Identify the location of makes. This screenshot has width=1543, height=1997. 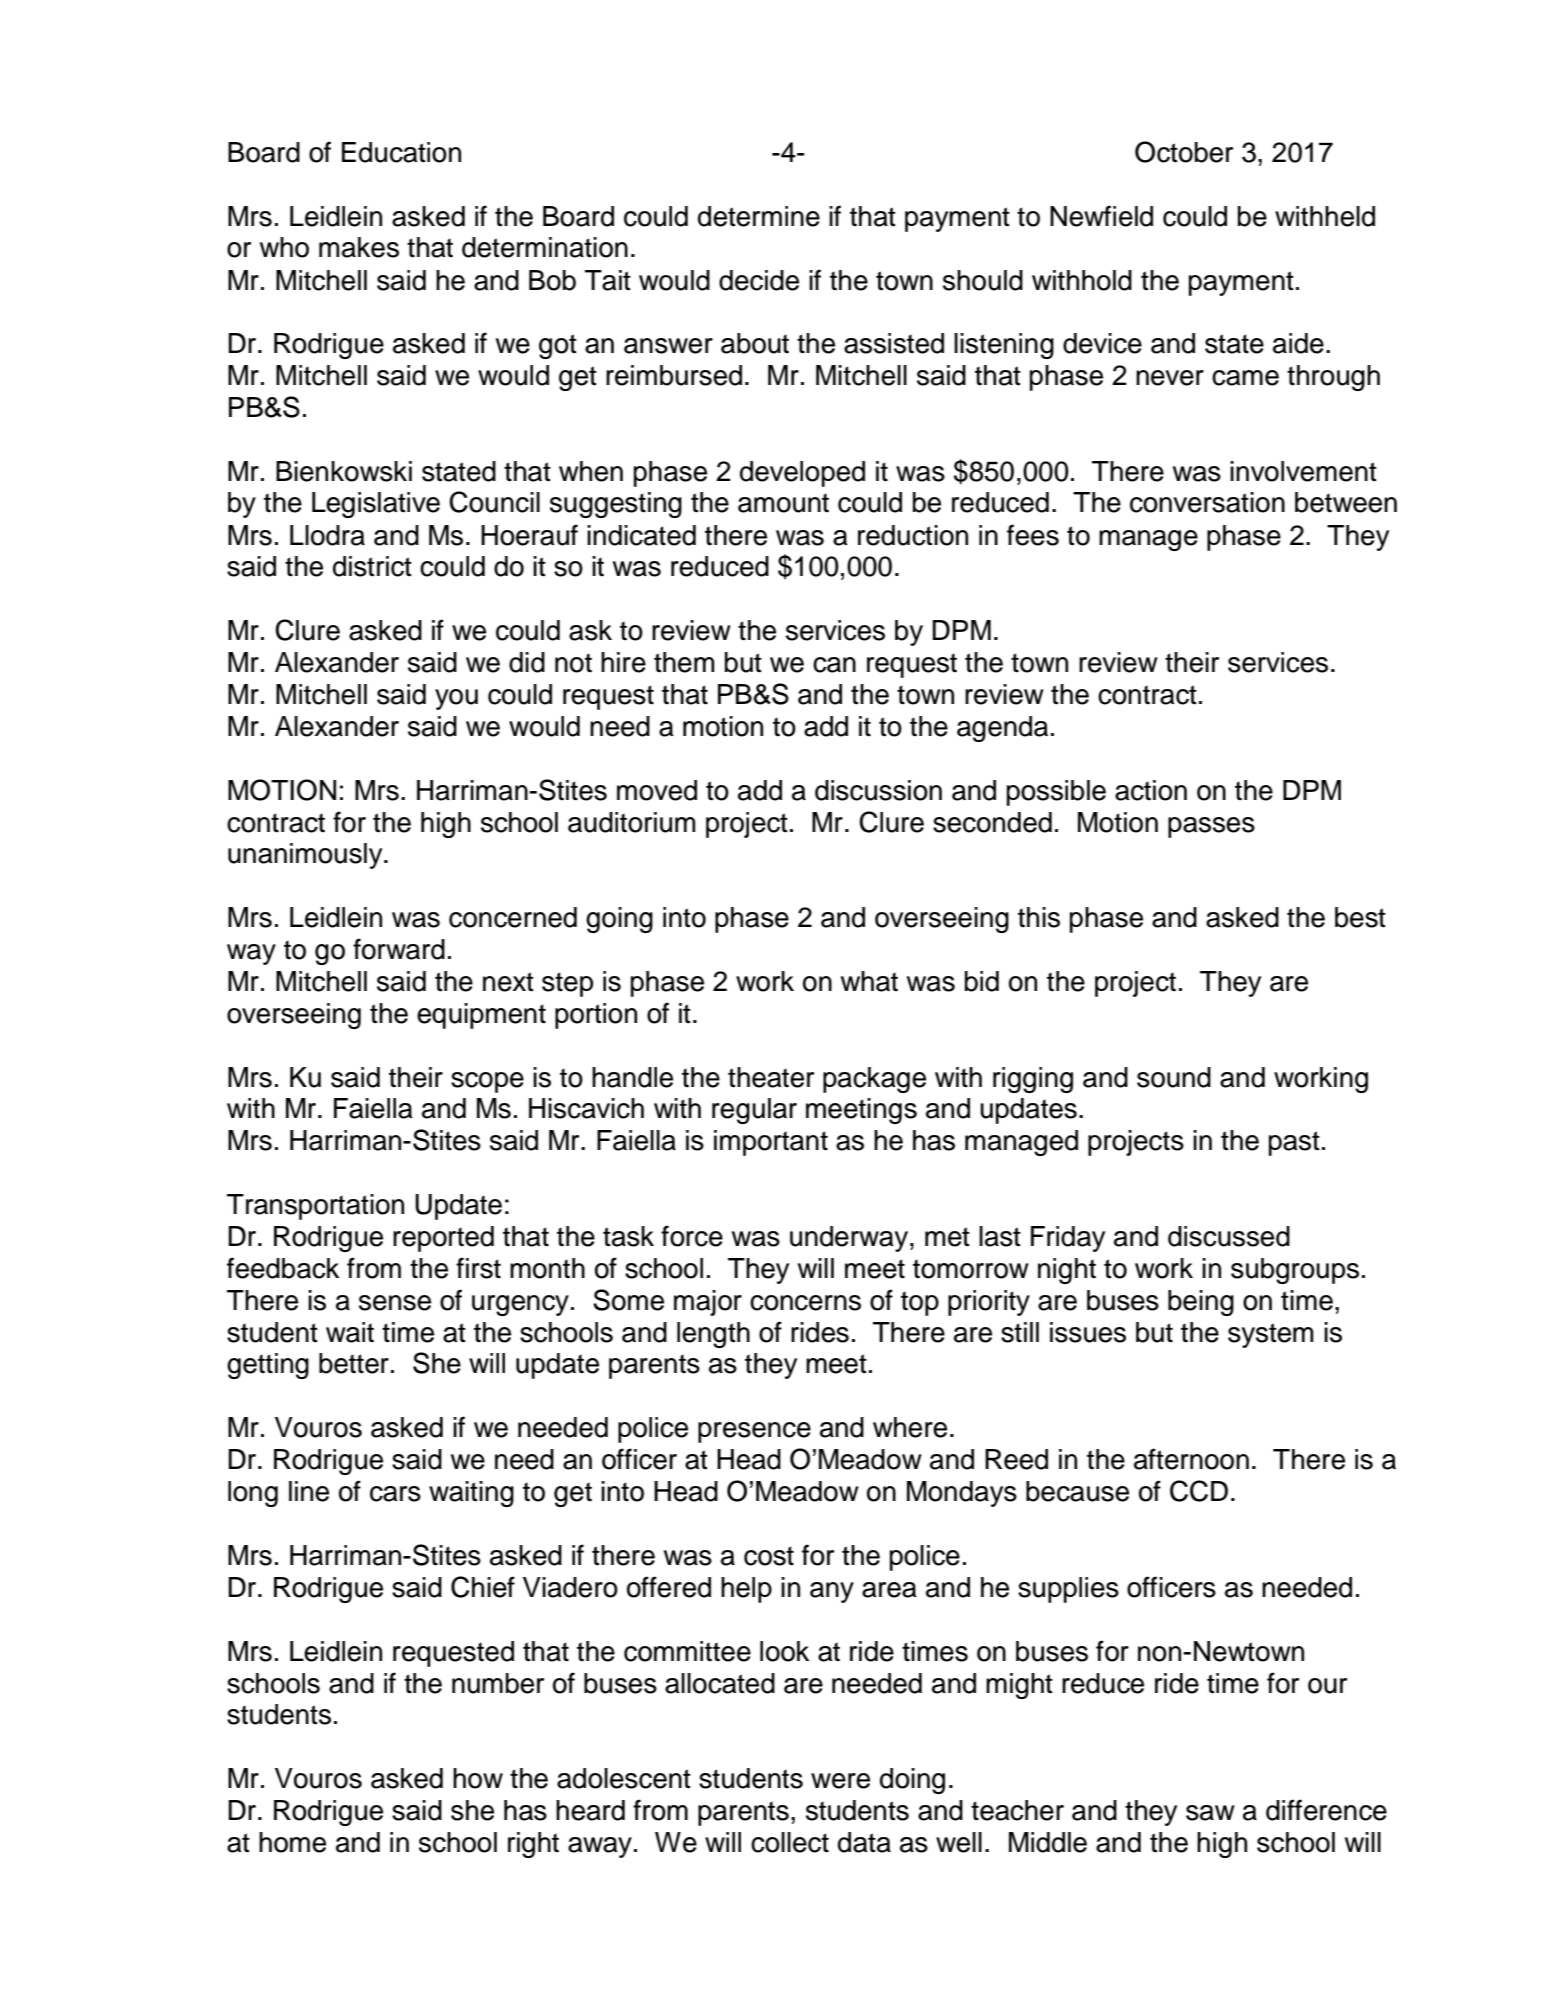
(359, 247).
